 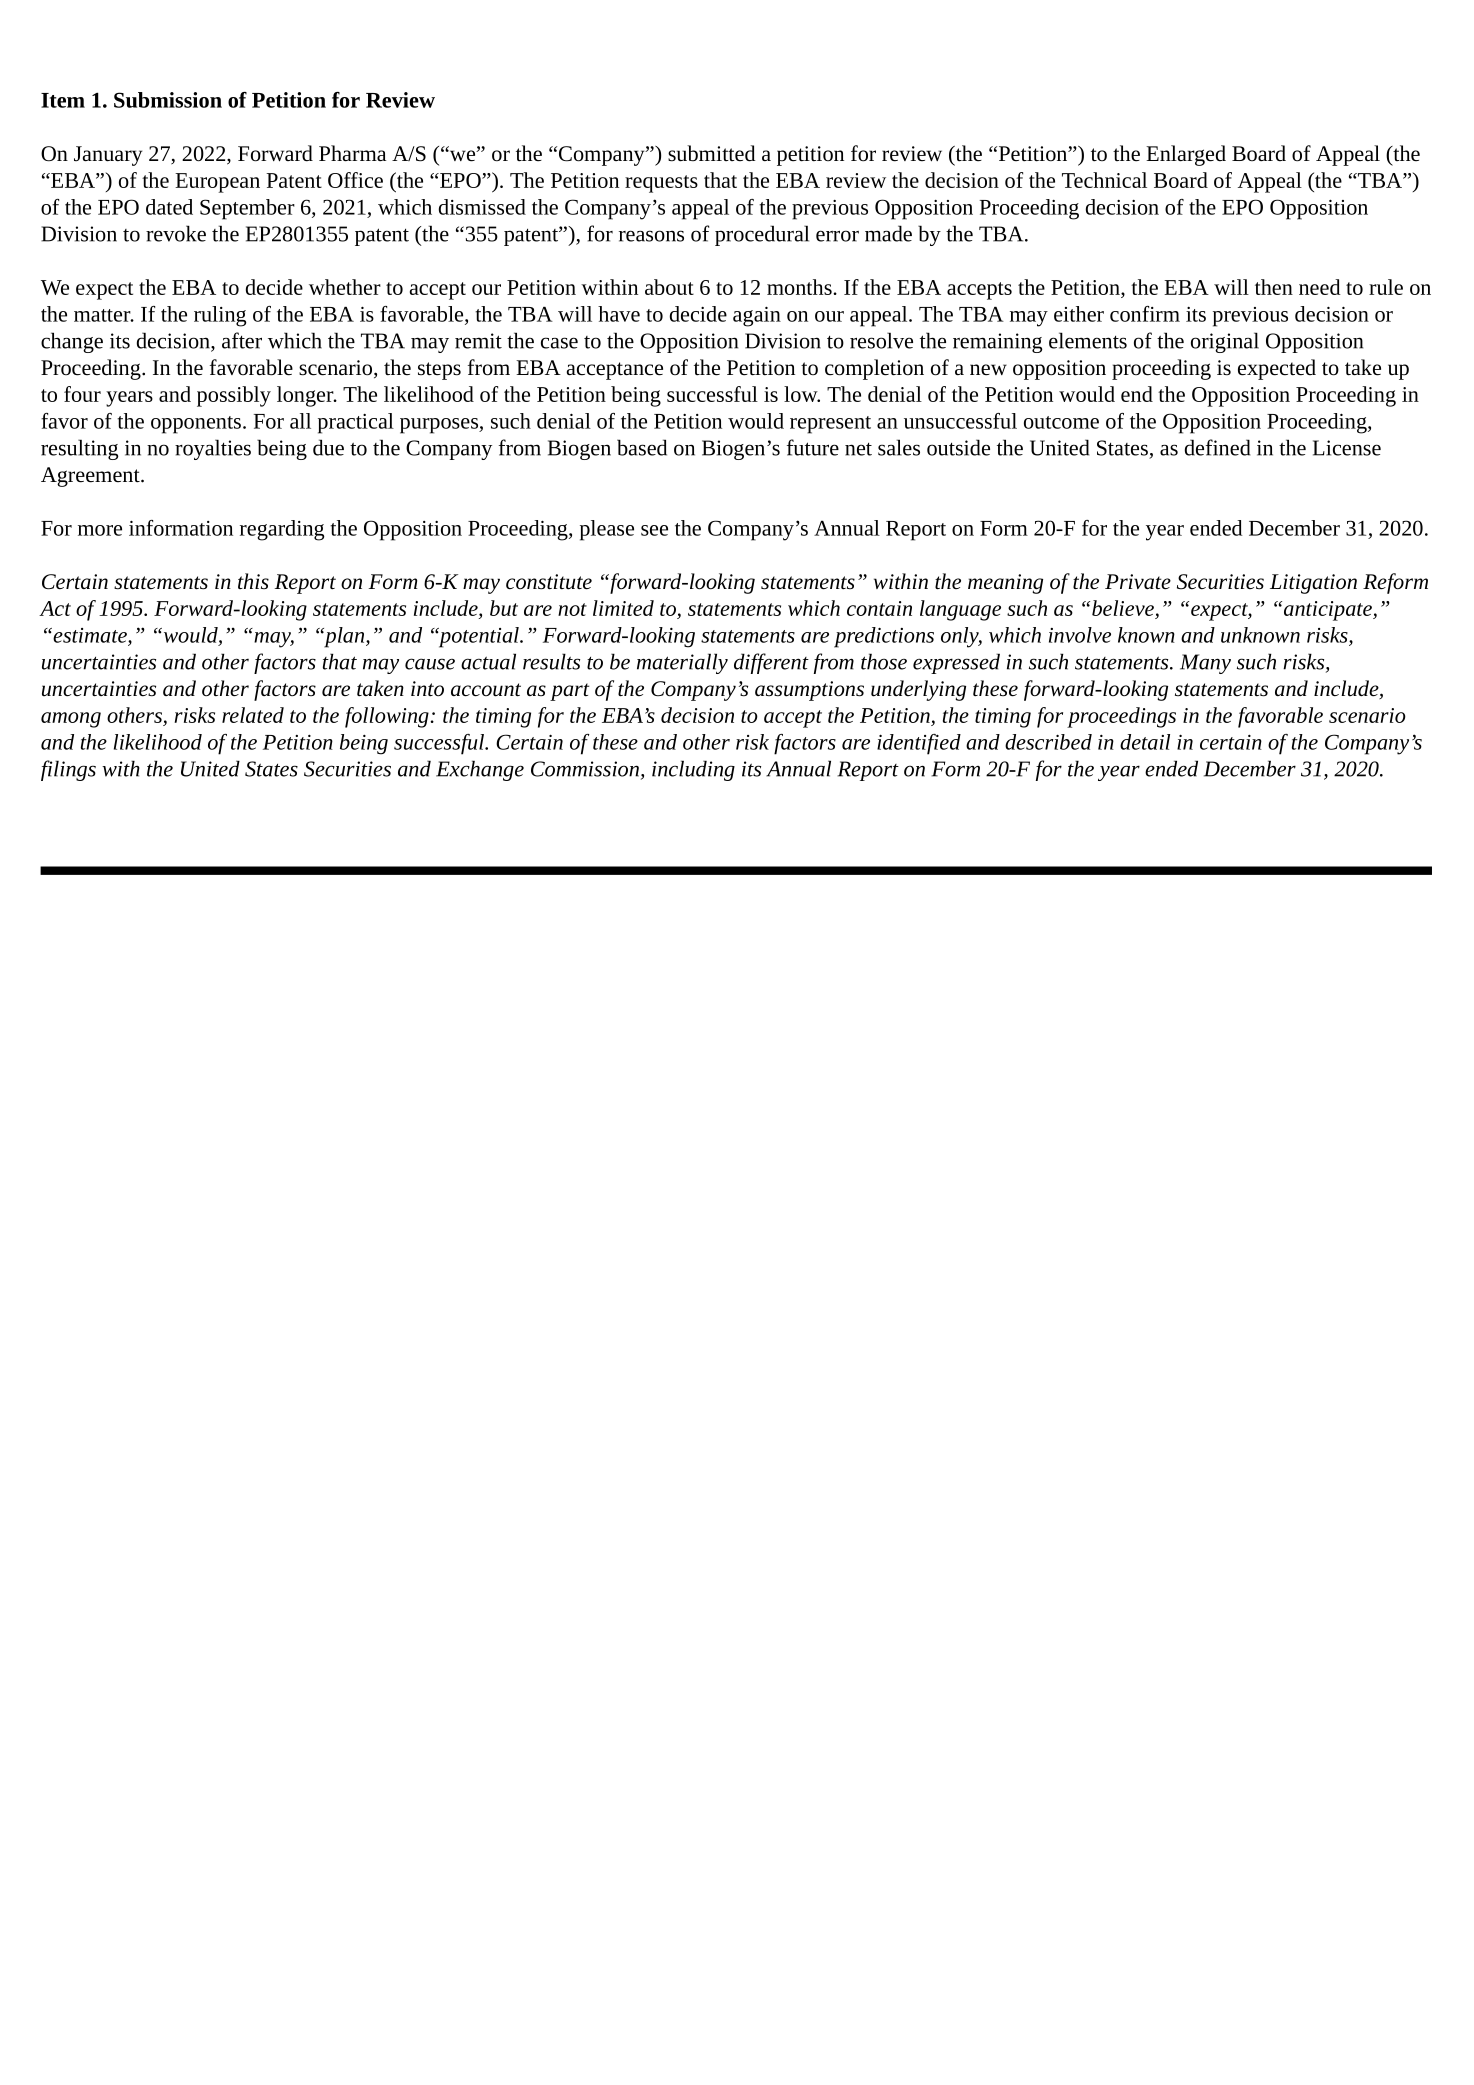 I want to click on related, so click(x=253, y=715).
